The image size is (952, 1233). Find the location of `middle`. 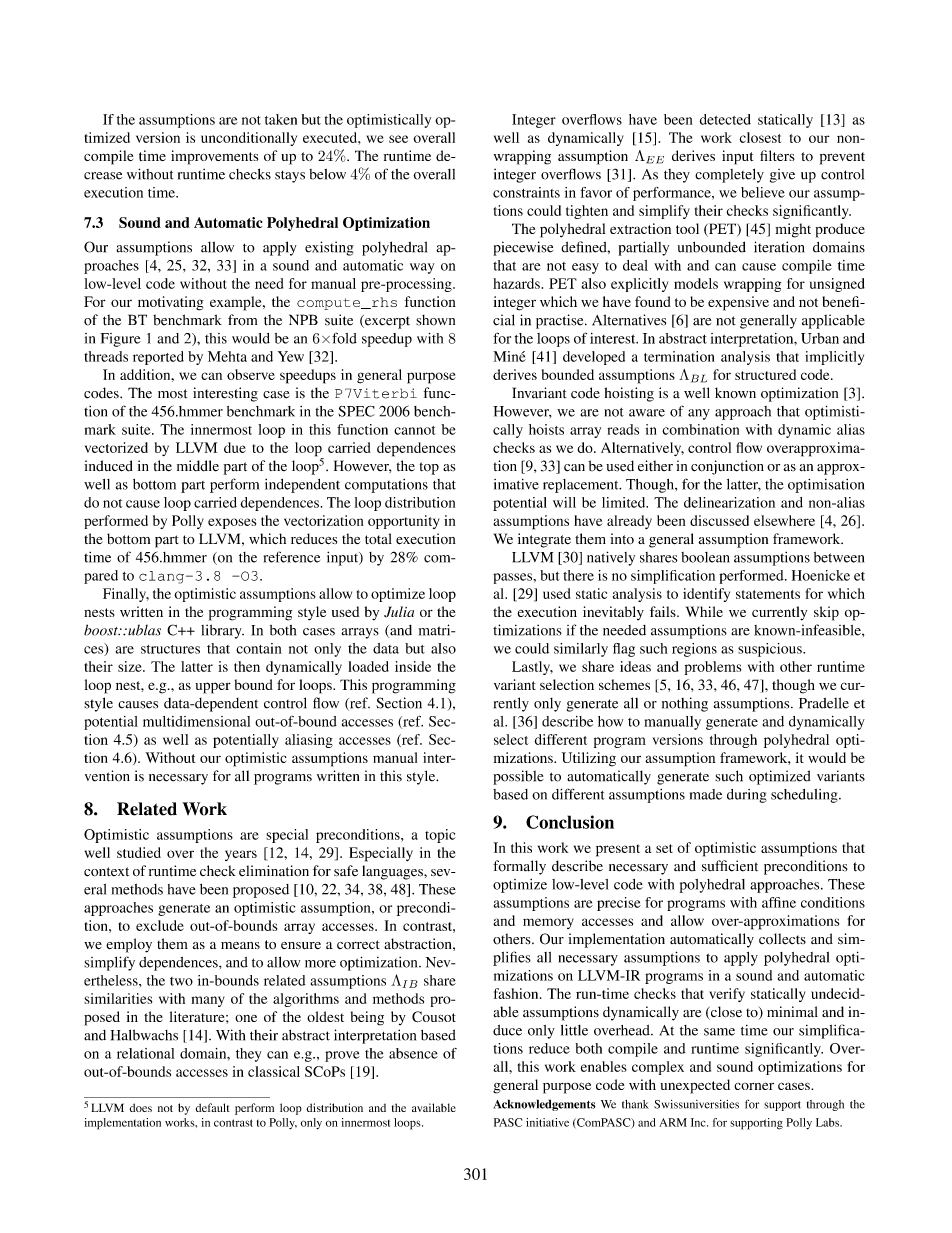

middle is located at coordinates (198, 466).
